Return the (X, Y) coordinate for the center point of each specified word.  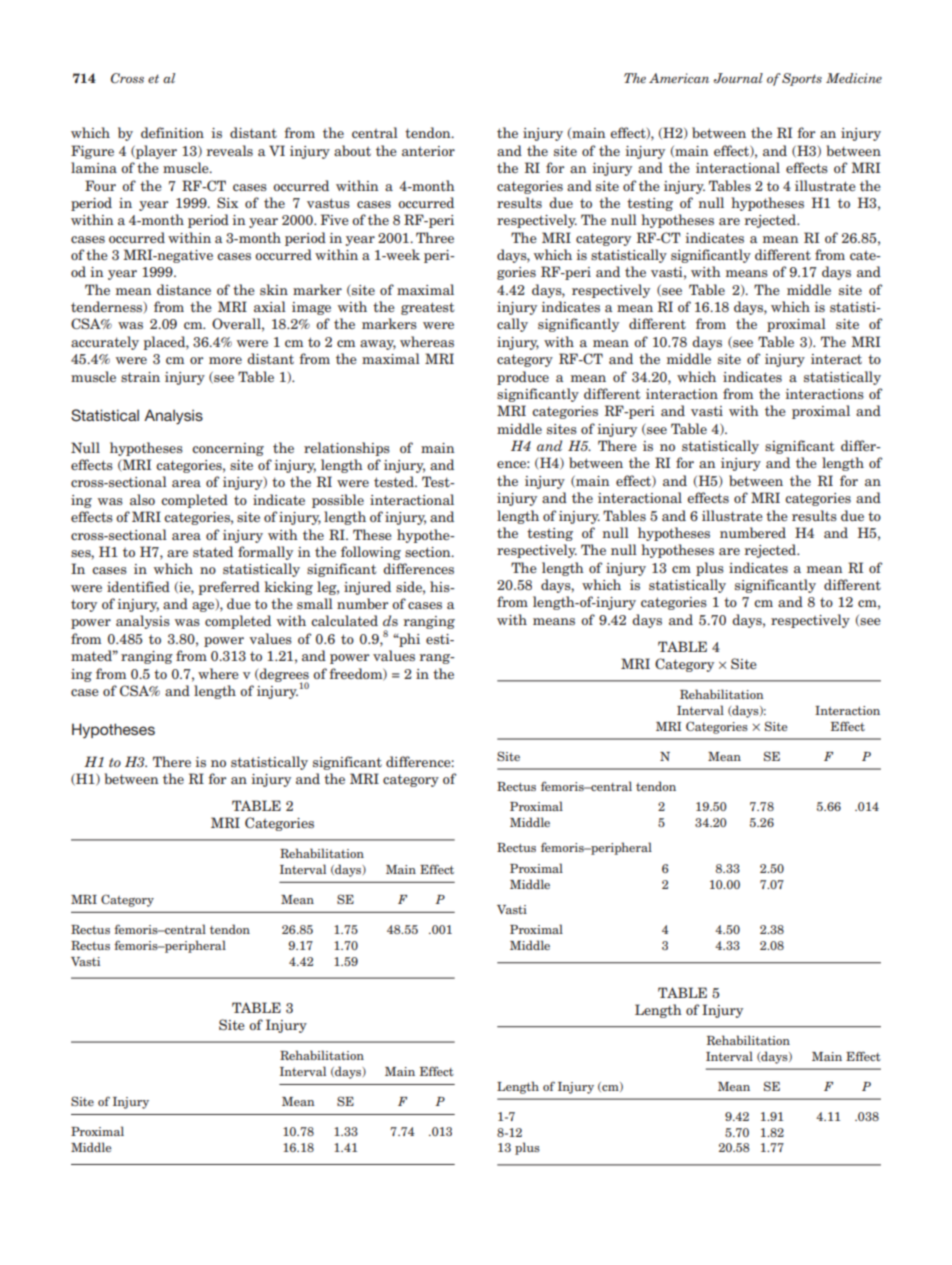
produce (523, 378)
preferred (229, 588)
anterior (428, 151)
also (142, 499)
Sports (802, 79)
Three (435, 237)
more (225, 360)
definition (172, 132)
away (378, 345)
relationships (347, 449)
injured (367, 588)
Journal (738, 78)
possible (338, 501)
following (371, 553)
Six (227, 202)
